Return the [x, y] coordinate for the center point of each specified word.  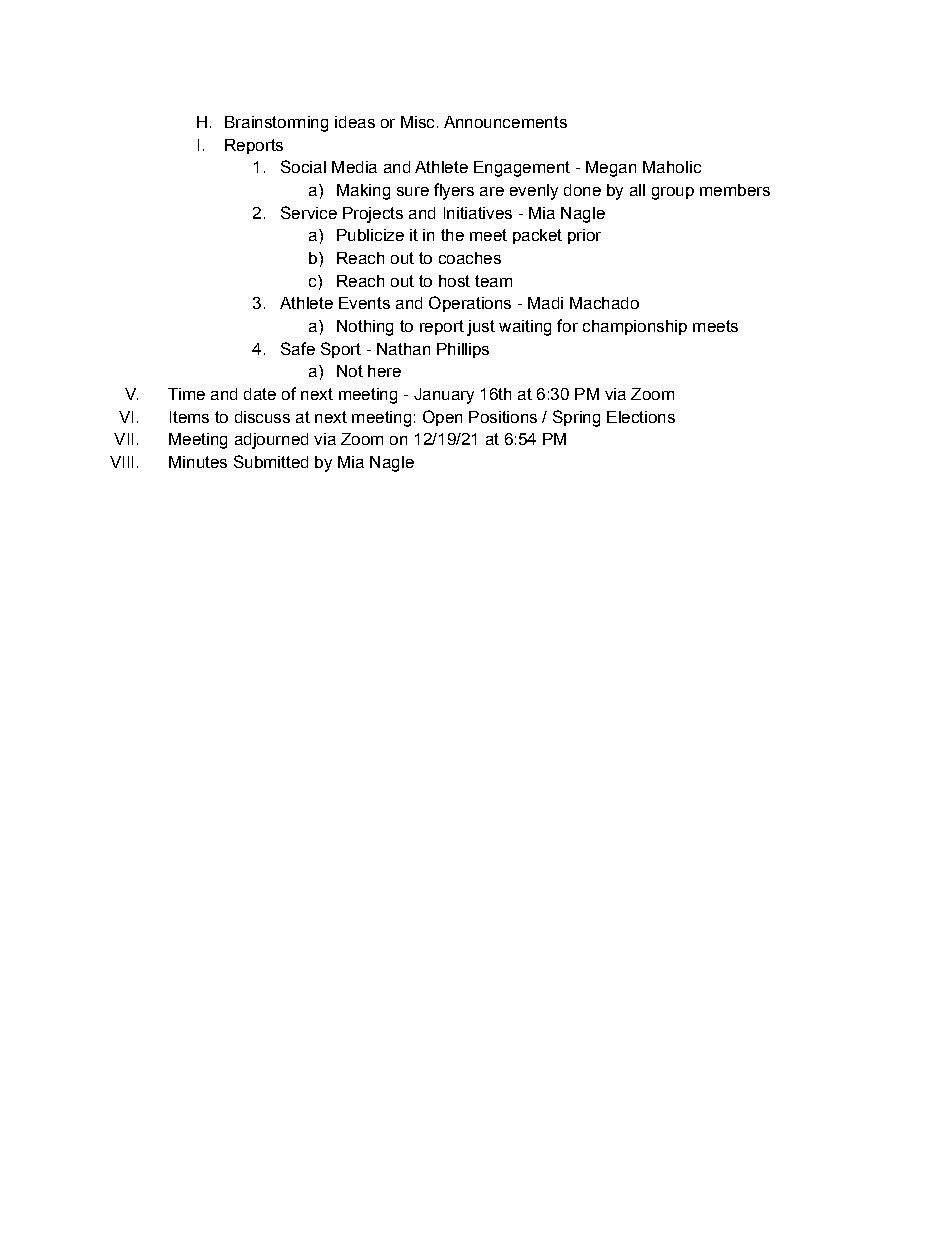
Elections [641, 417]
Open [442, 418]
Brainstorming [276, 124]
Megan [611, 169]
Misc [417, 122]
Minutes [198, 462]
